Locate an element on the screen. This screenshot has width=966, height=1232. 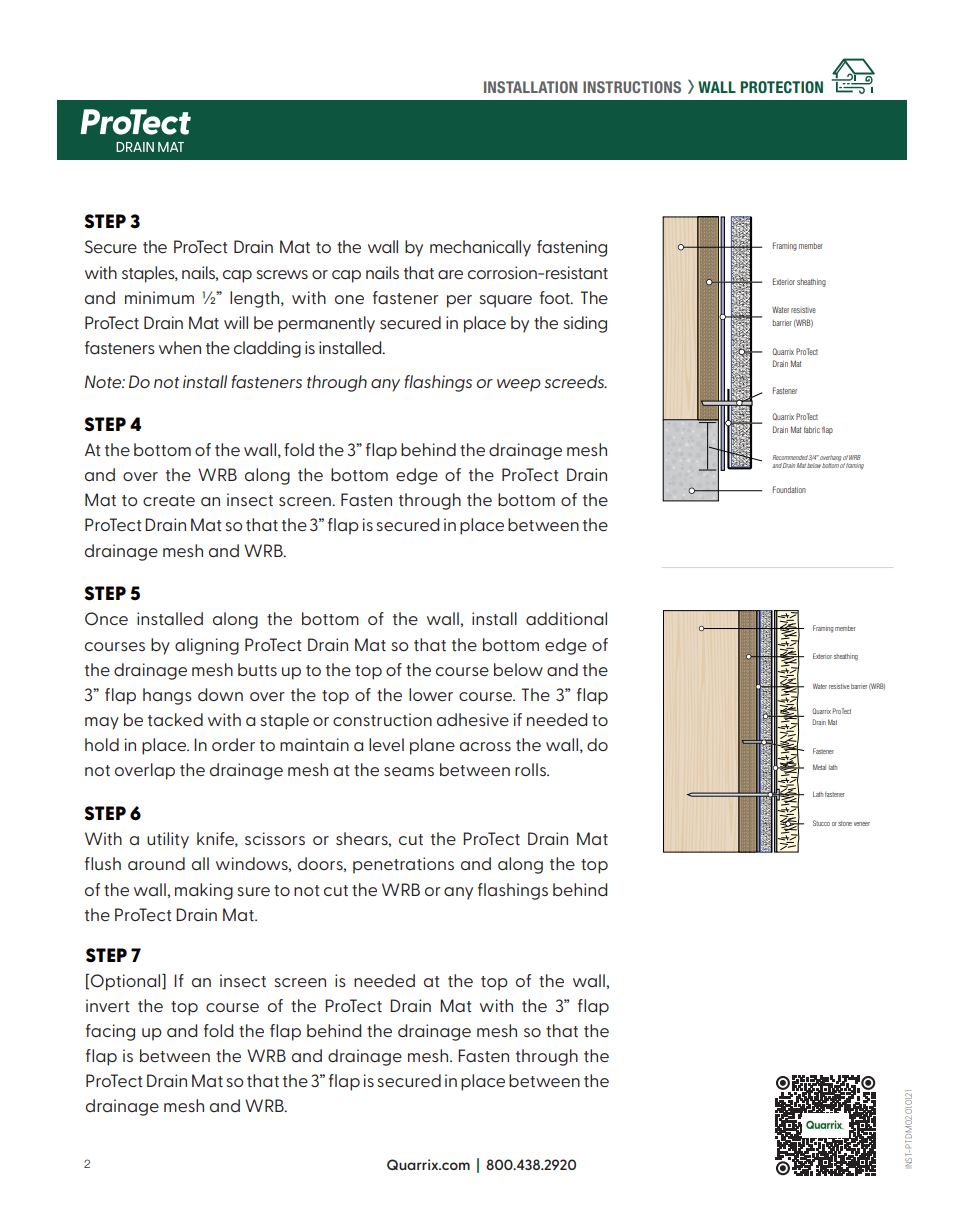
fabric is located at coordinates (812, 430).
